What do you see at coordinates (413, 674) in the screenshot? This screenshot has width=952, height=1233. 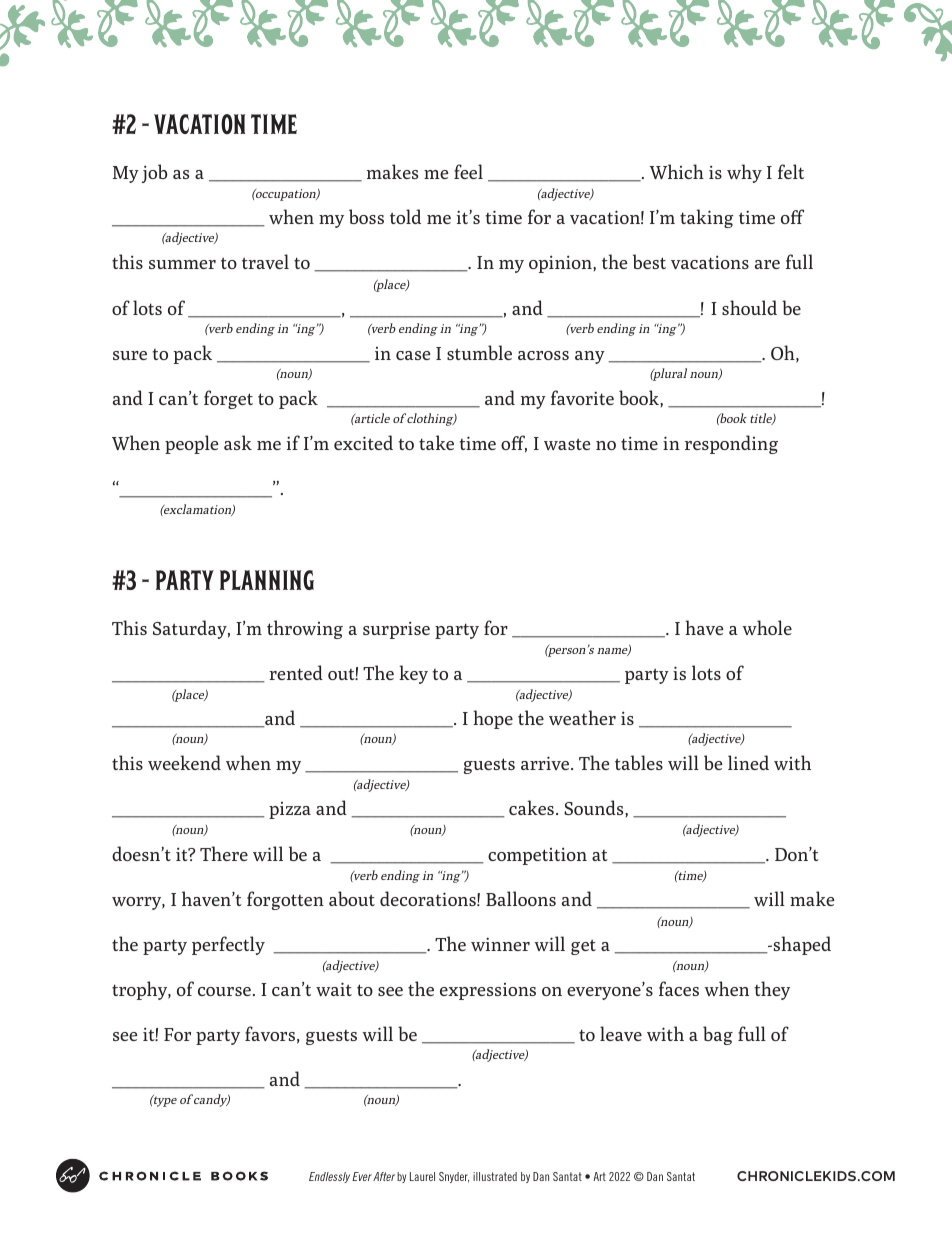 I see `key` at bounding box center [413, 674].
